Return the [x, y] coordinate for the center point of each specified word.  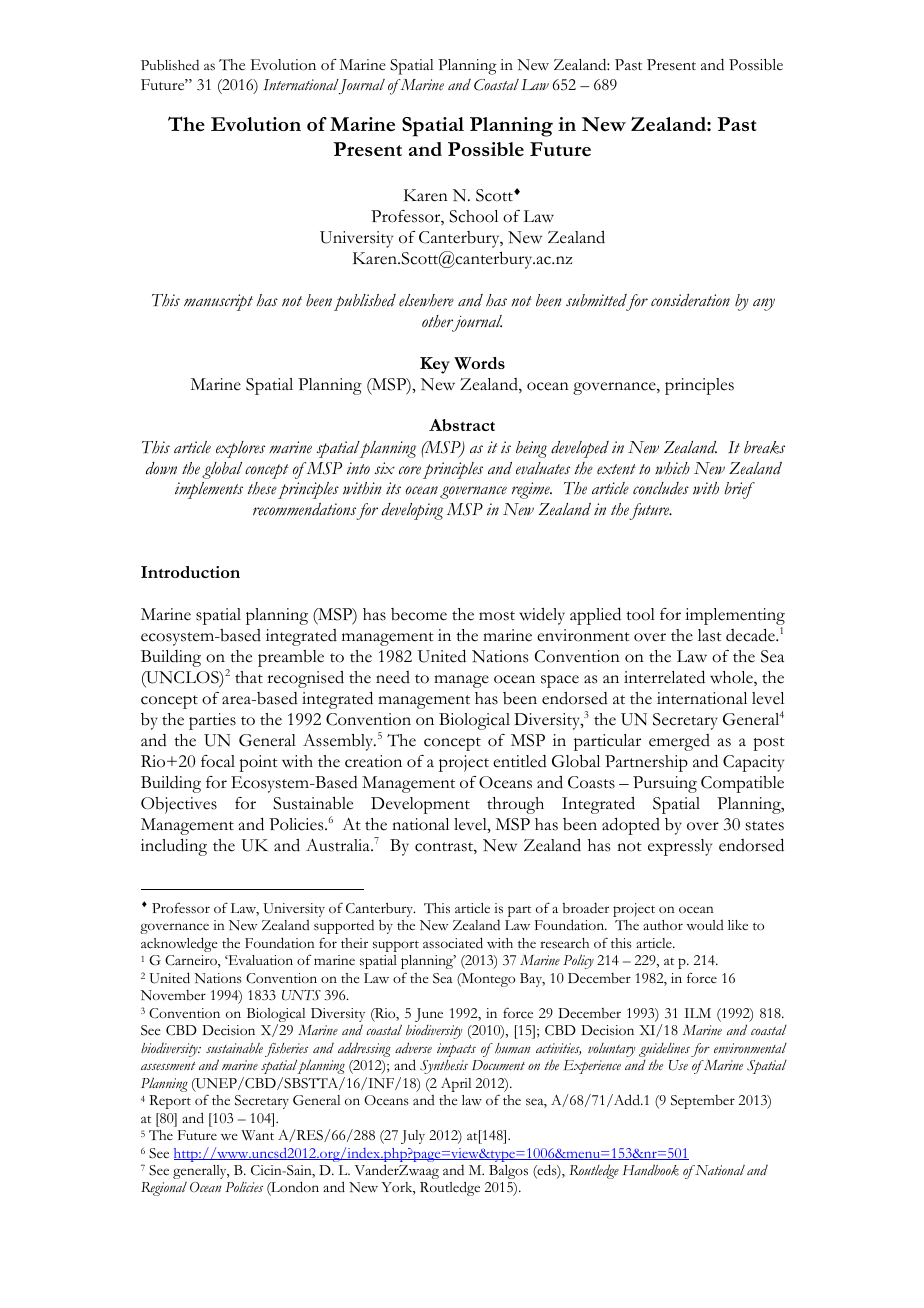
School [473, 216]
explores [240, 449]
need [393, 677]
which [672, 468]
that [249, 677]
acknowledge [179, 944]
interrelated [664, 677]
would [705, 925]
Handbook [651, 1170]
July [413, 1137]
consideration [690, 300]
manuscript [218, 302]
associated [453, 943]
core [410, 470]
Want [257, 1135]
